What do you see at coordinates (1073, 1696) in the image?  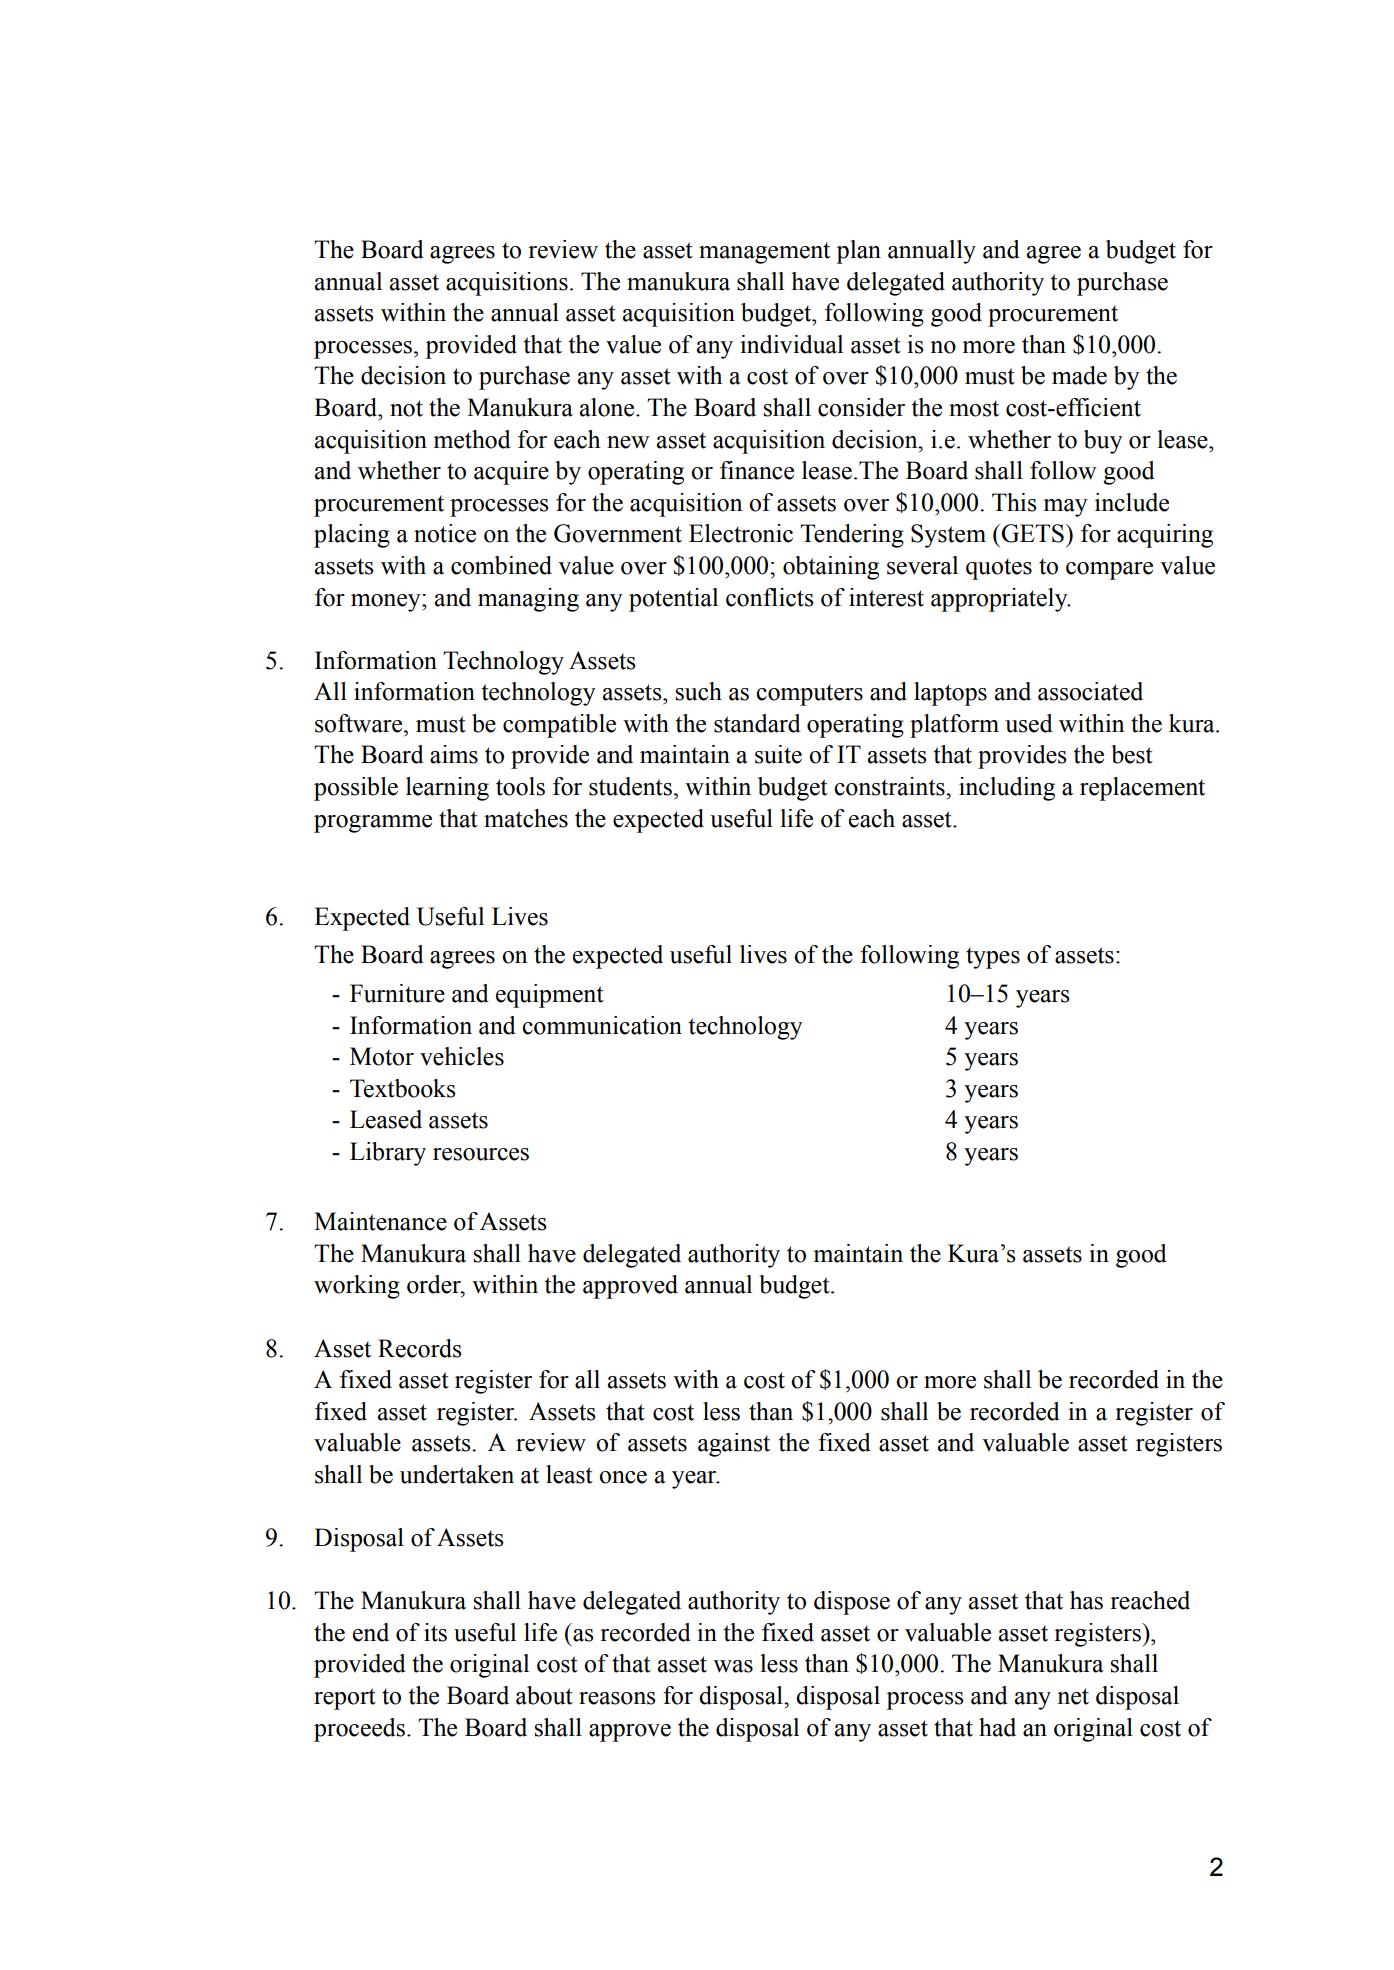 I see `net` at bounding box center [1073, 1696].
